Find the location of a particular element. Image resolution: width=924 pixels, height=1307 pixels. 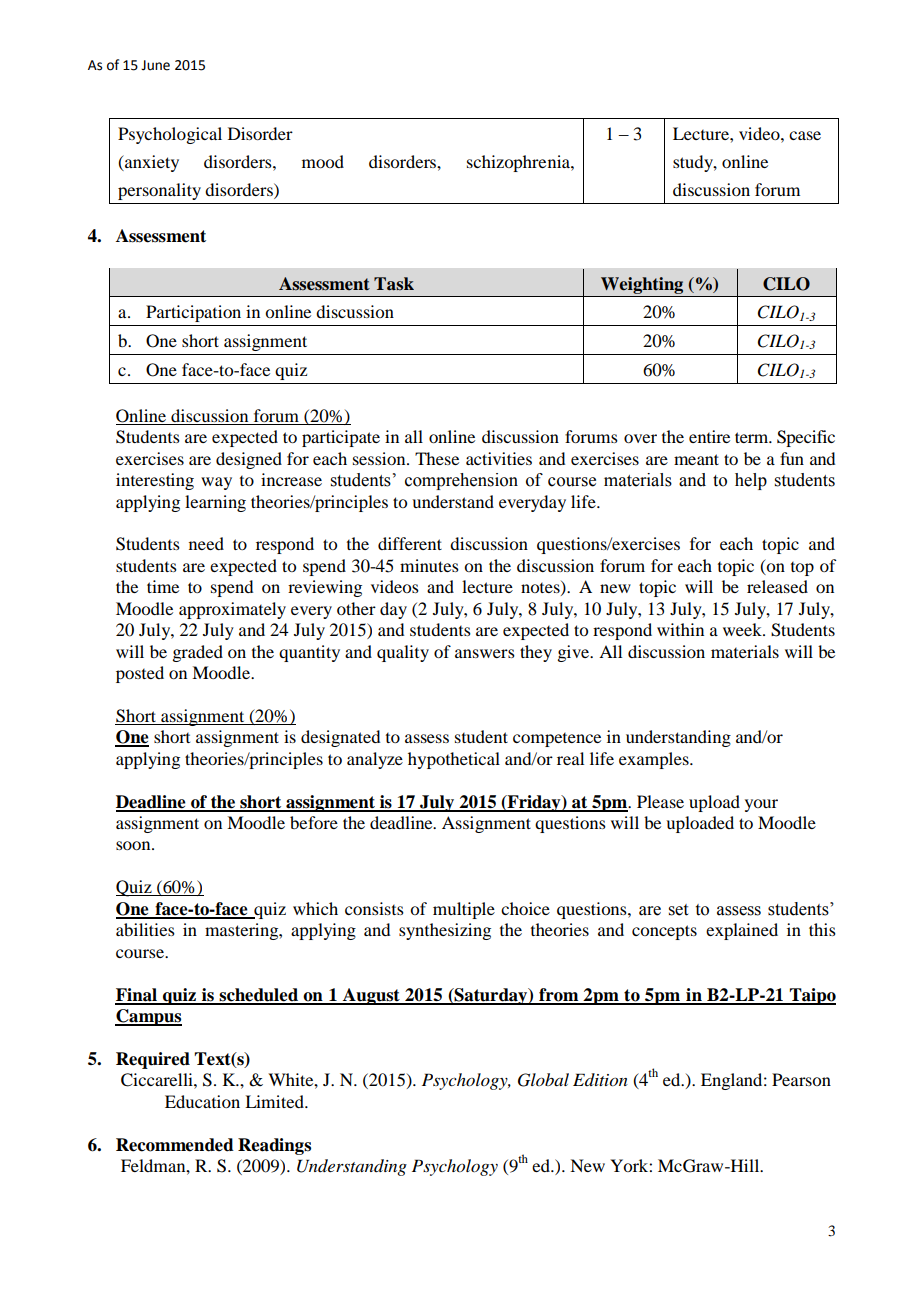

case is located at coordinates (805, 135).
